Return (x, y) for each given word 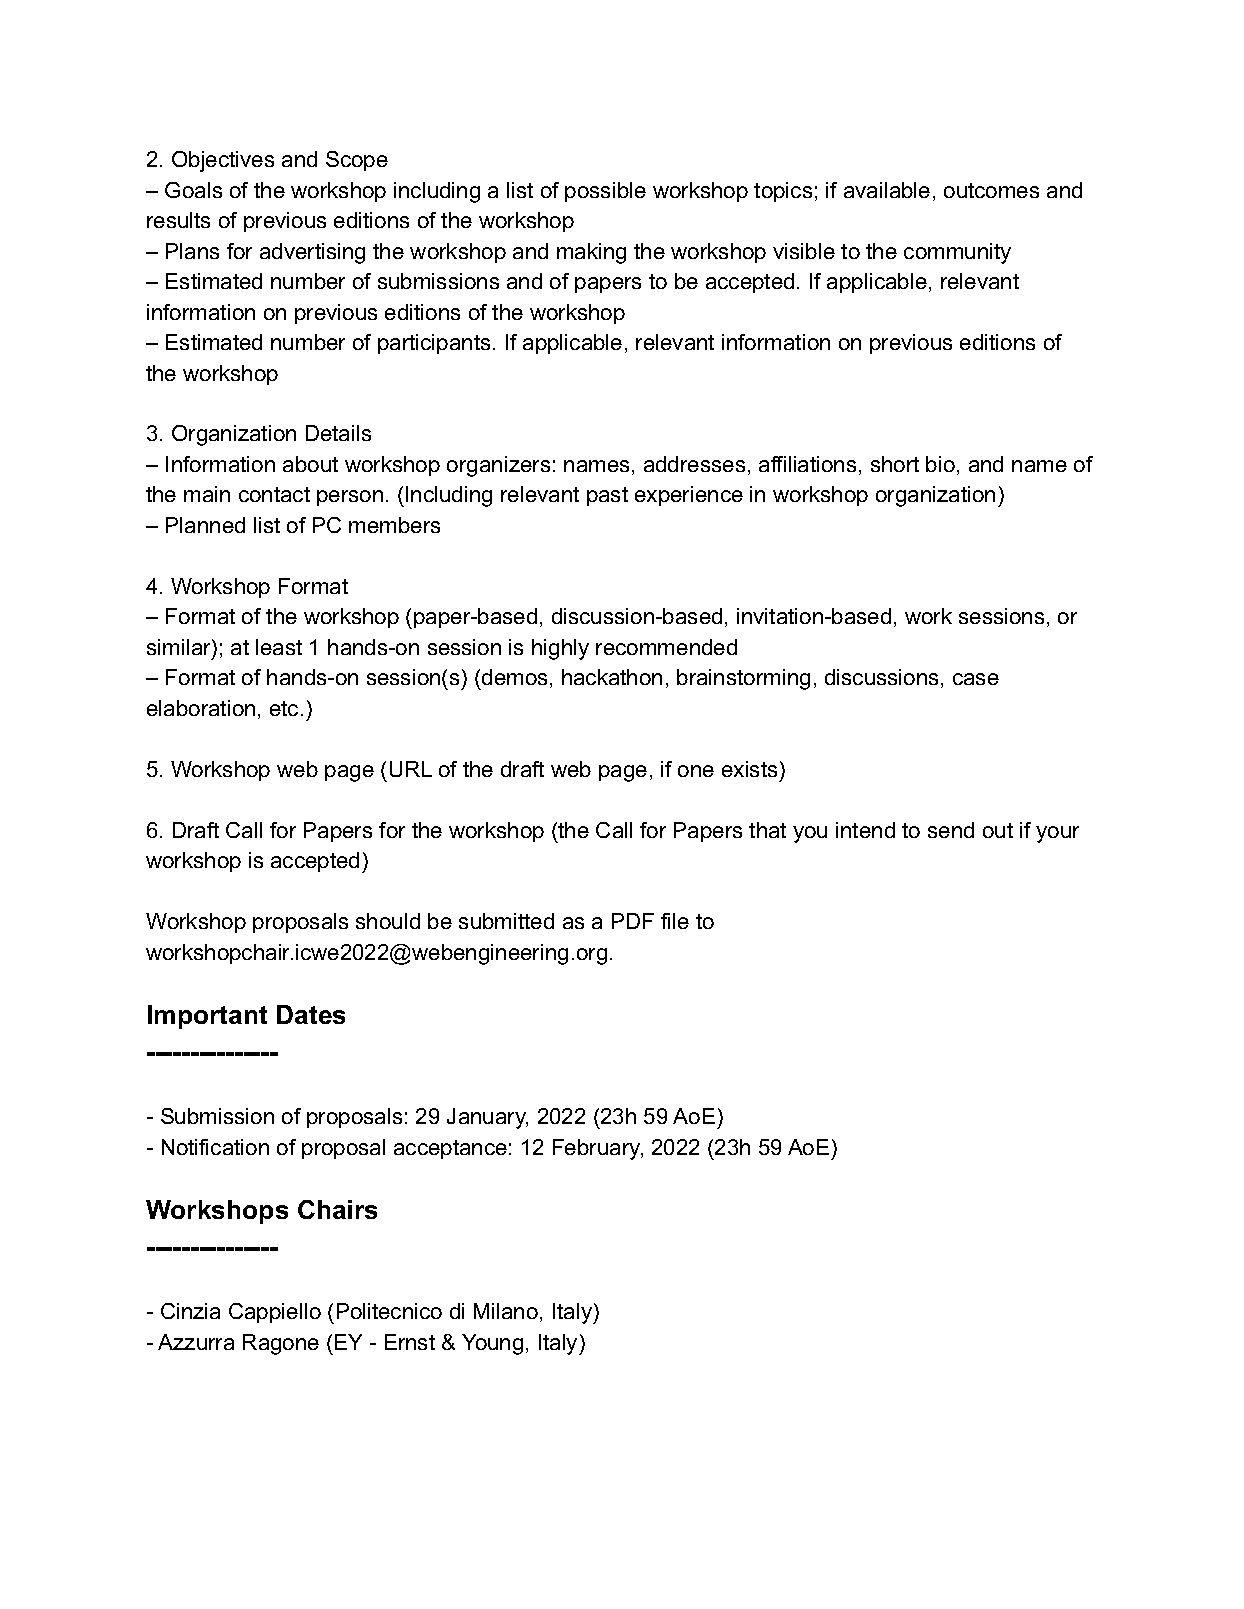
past (607, 496)
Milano (506, 1311)
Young (492, 1344)
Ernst (410, 1342)
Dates (311, 1014)
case (976, 679)
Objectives (223, 161)
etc (284, 708)
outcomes (991, 190)
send (951, 830)
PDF (633, 921)
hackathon (612, 677)
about (310, 464)
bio (940, 464)
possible (605, 192)
